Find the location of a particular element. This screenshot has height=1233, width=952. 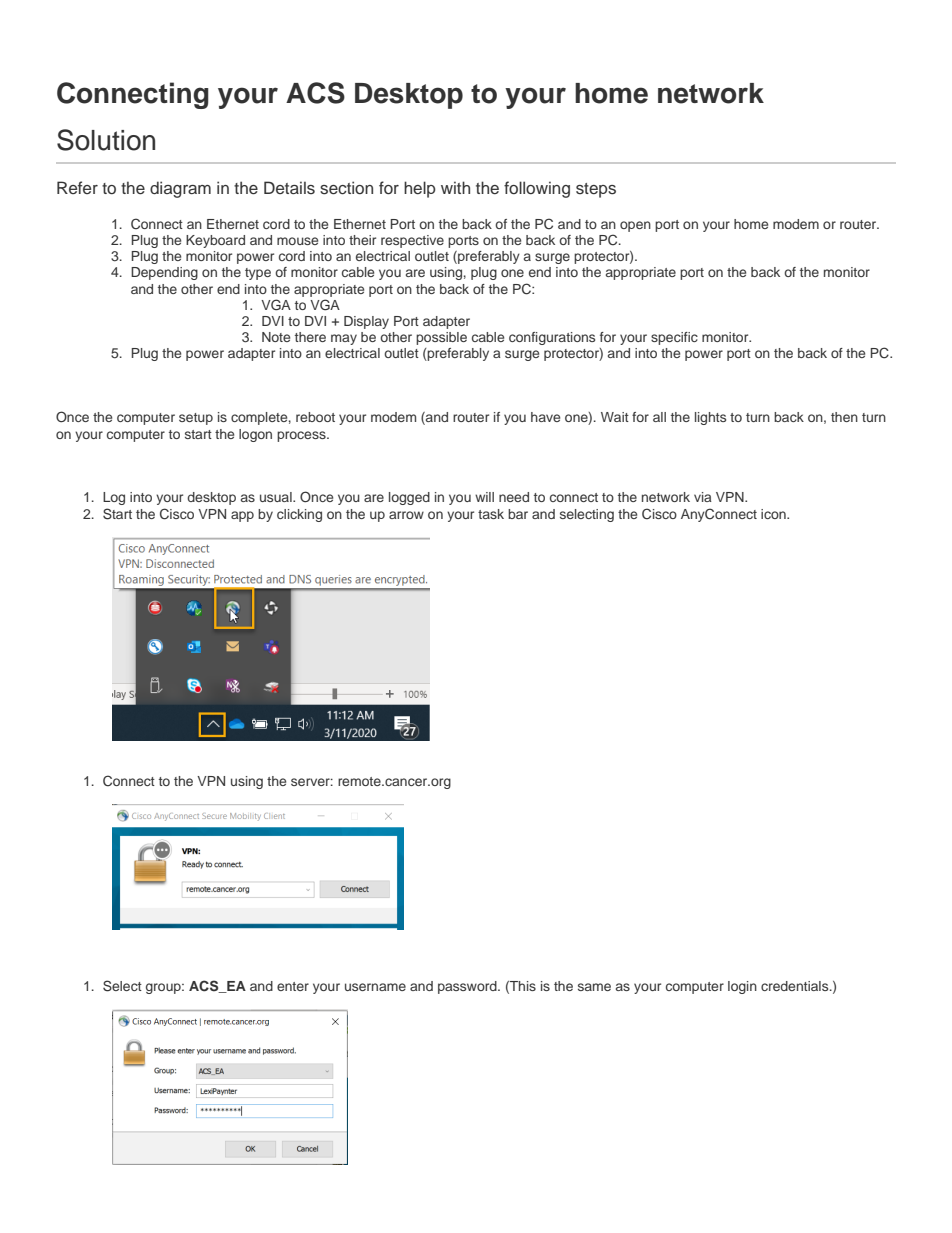

open is located at coordinates (635, 226).
